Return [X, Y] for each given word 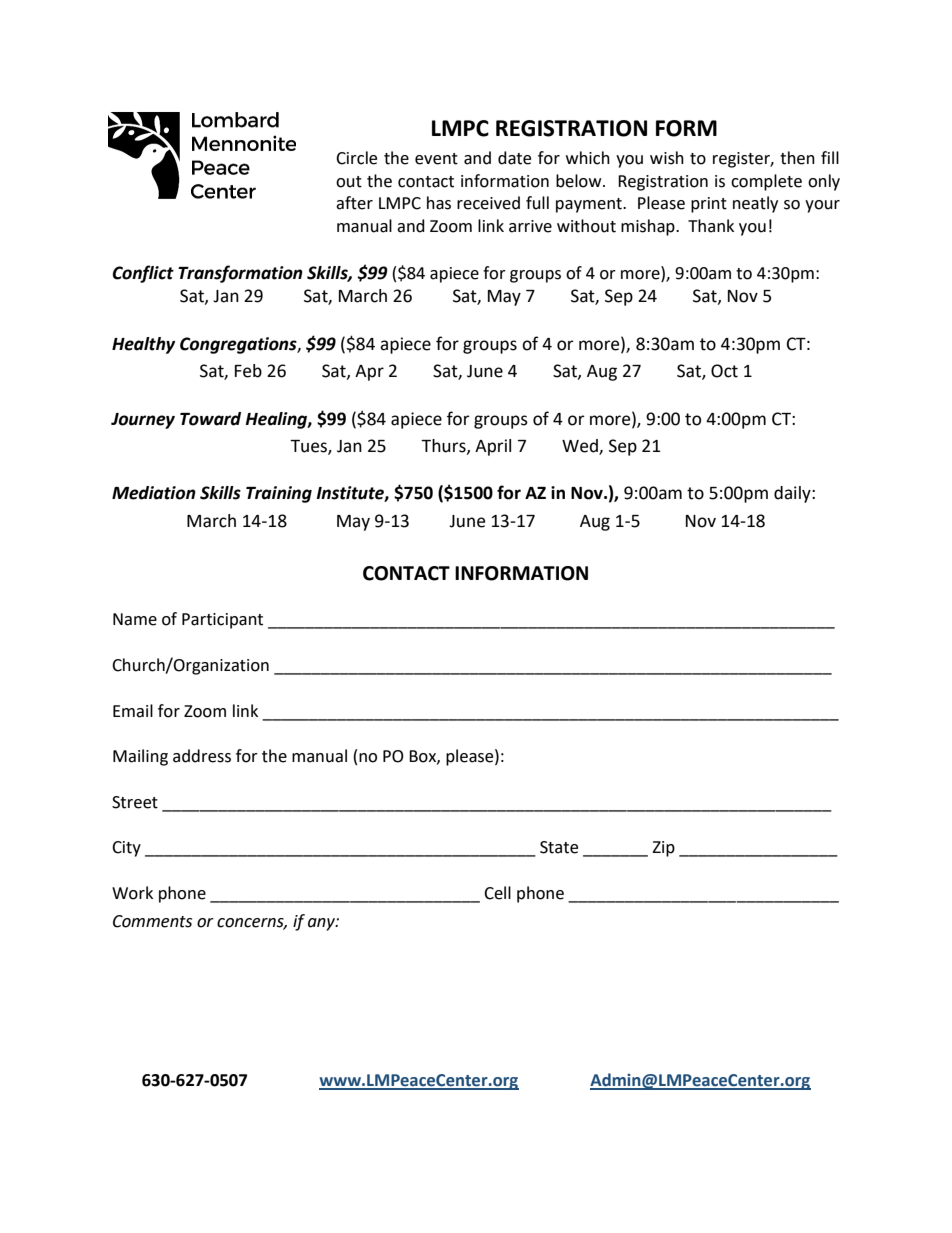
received [488, 203]
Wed [581, 446]
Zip [663, 849]
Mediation [154, 493]
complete [766, 182]
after [354, 203]
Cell [497, 893]
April [493, 447]
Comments [152, 921]
